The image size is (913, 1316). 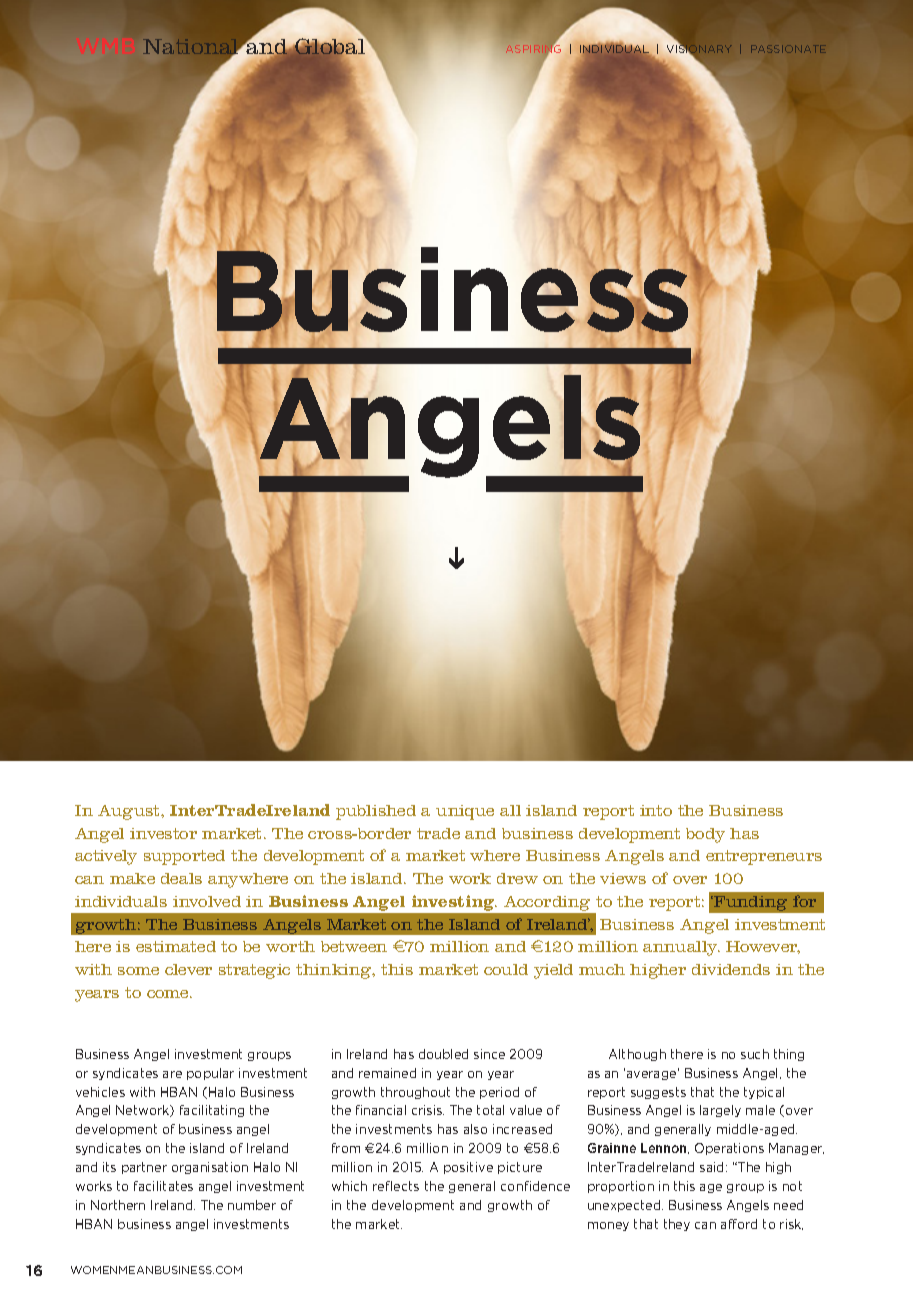 I want to click on drew, so click(x=517, y=878).
